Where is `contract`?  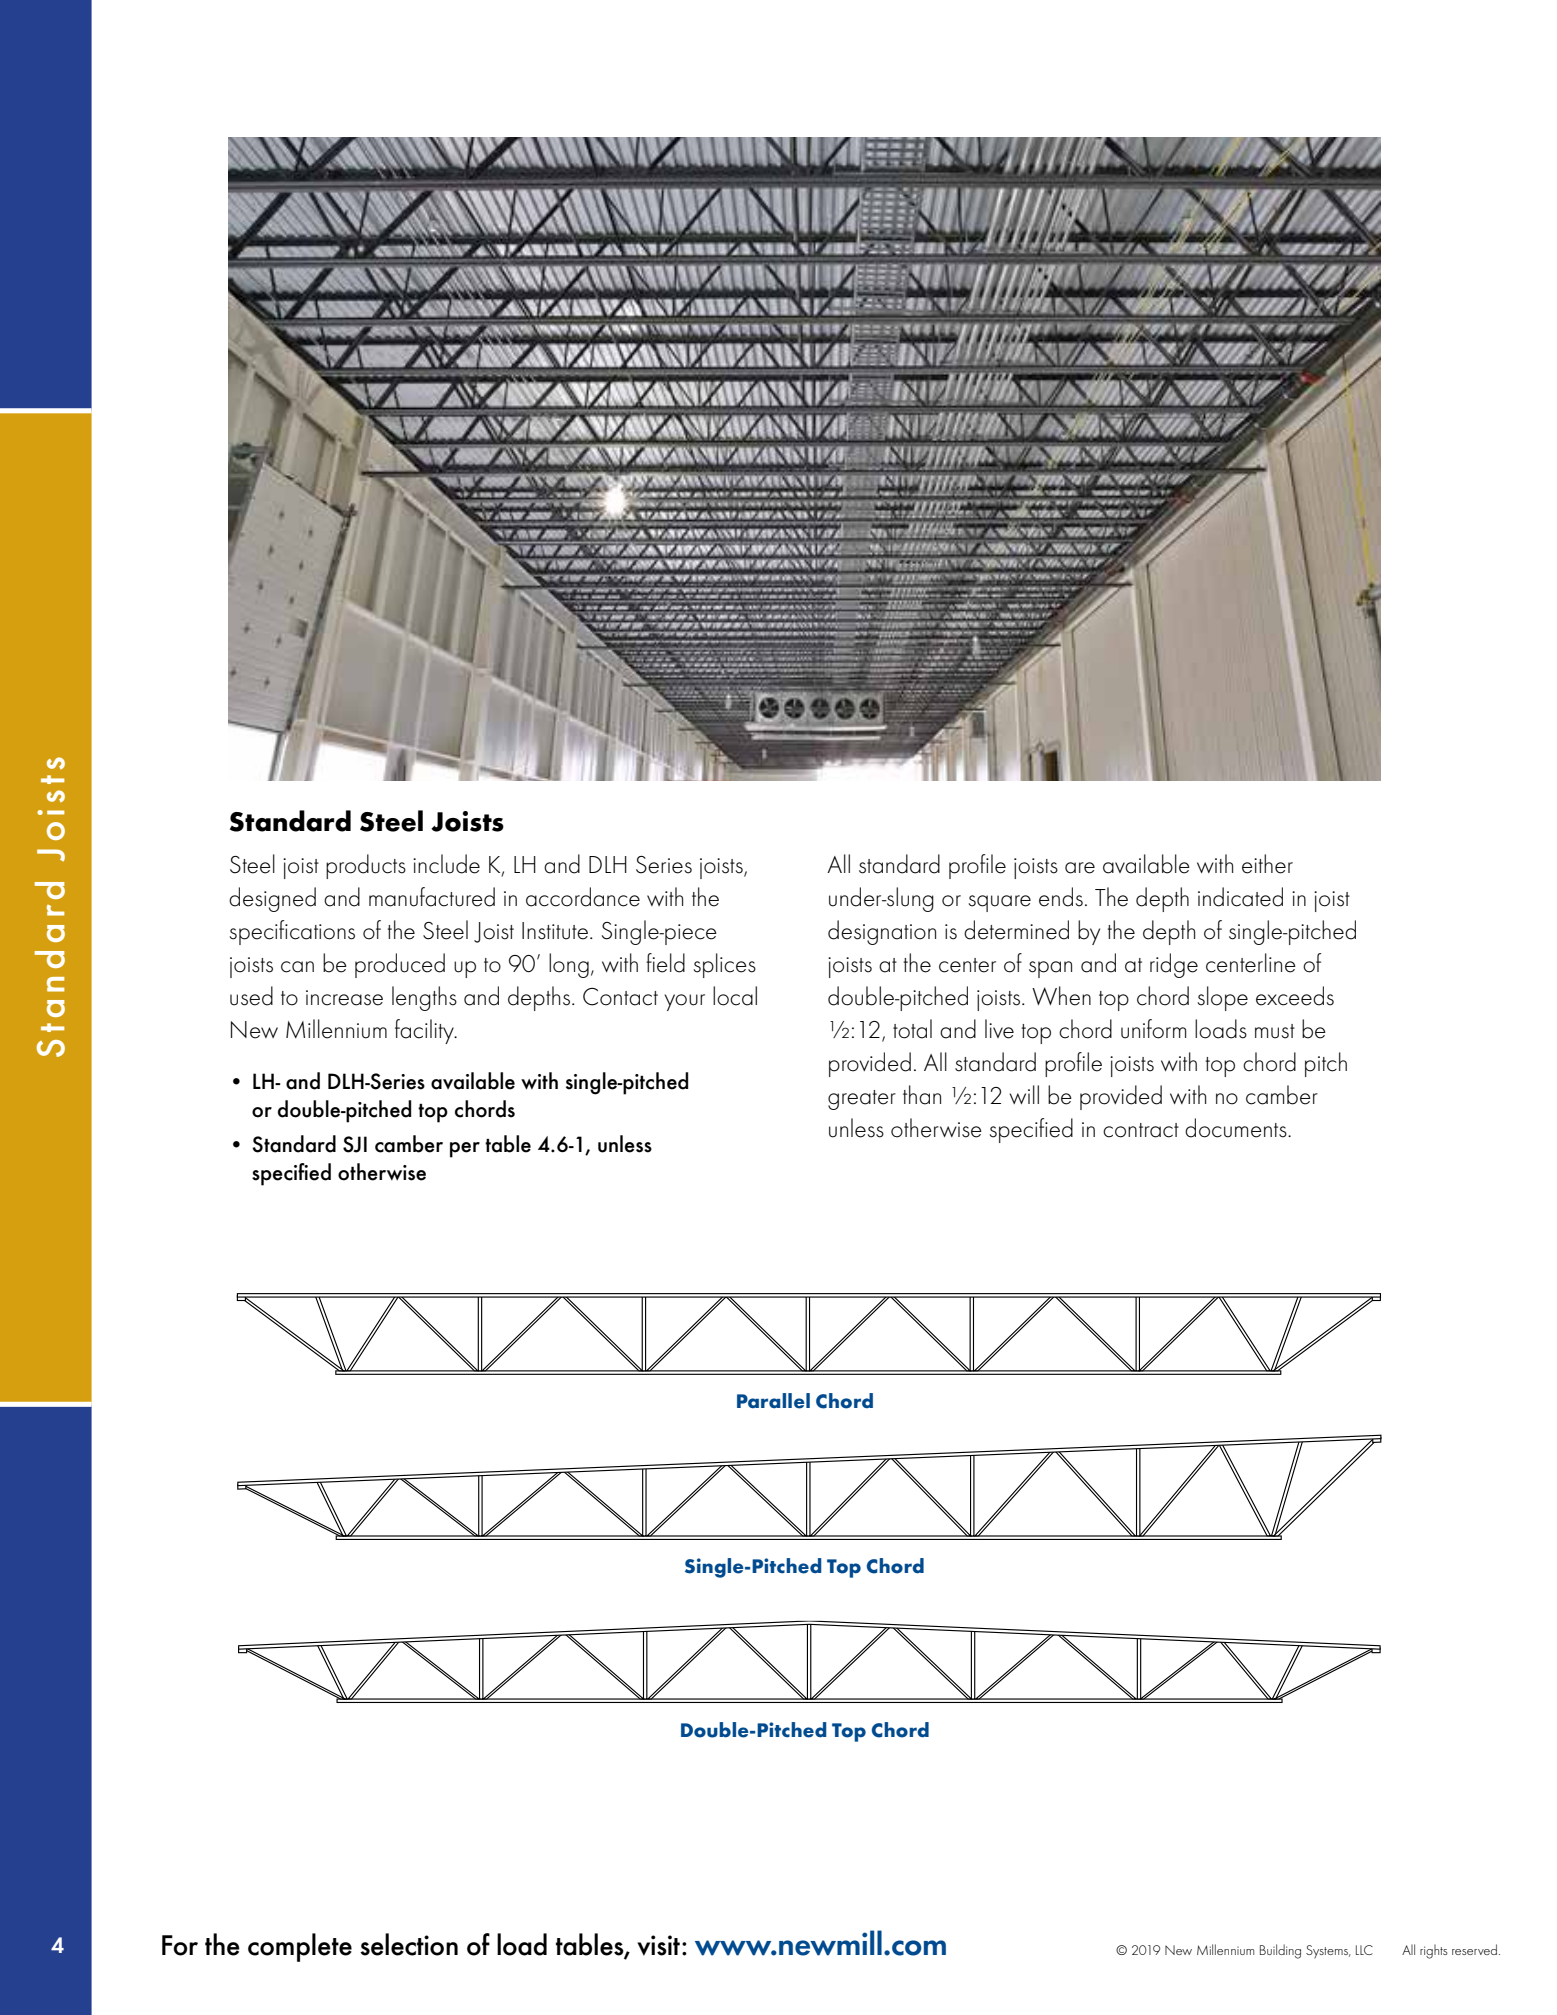
contract is located at coordinates (1141, 1130).
